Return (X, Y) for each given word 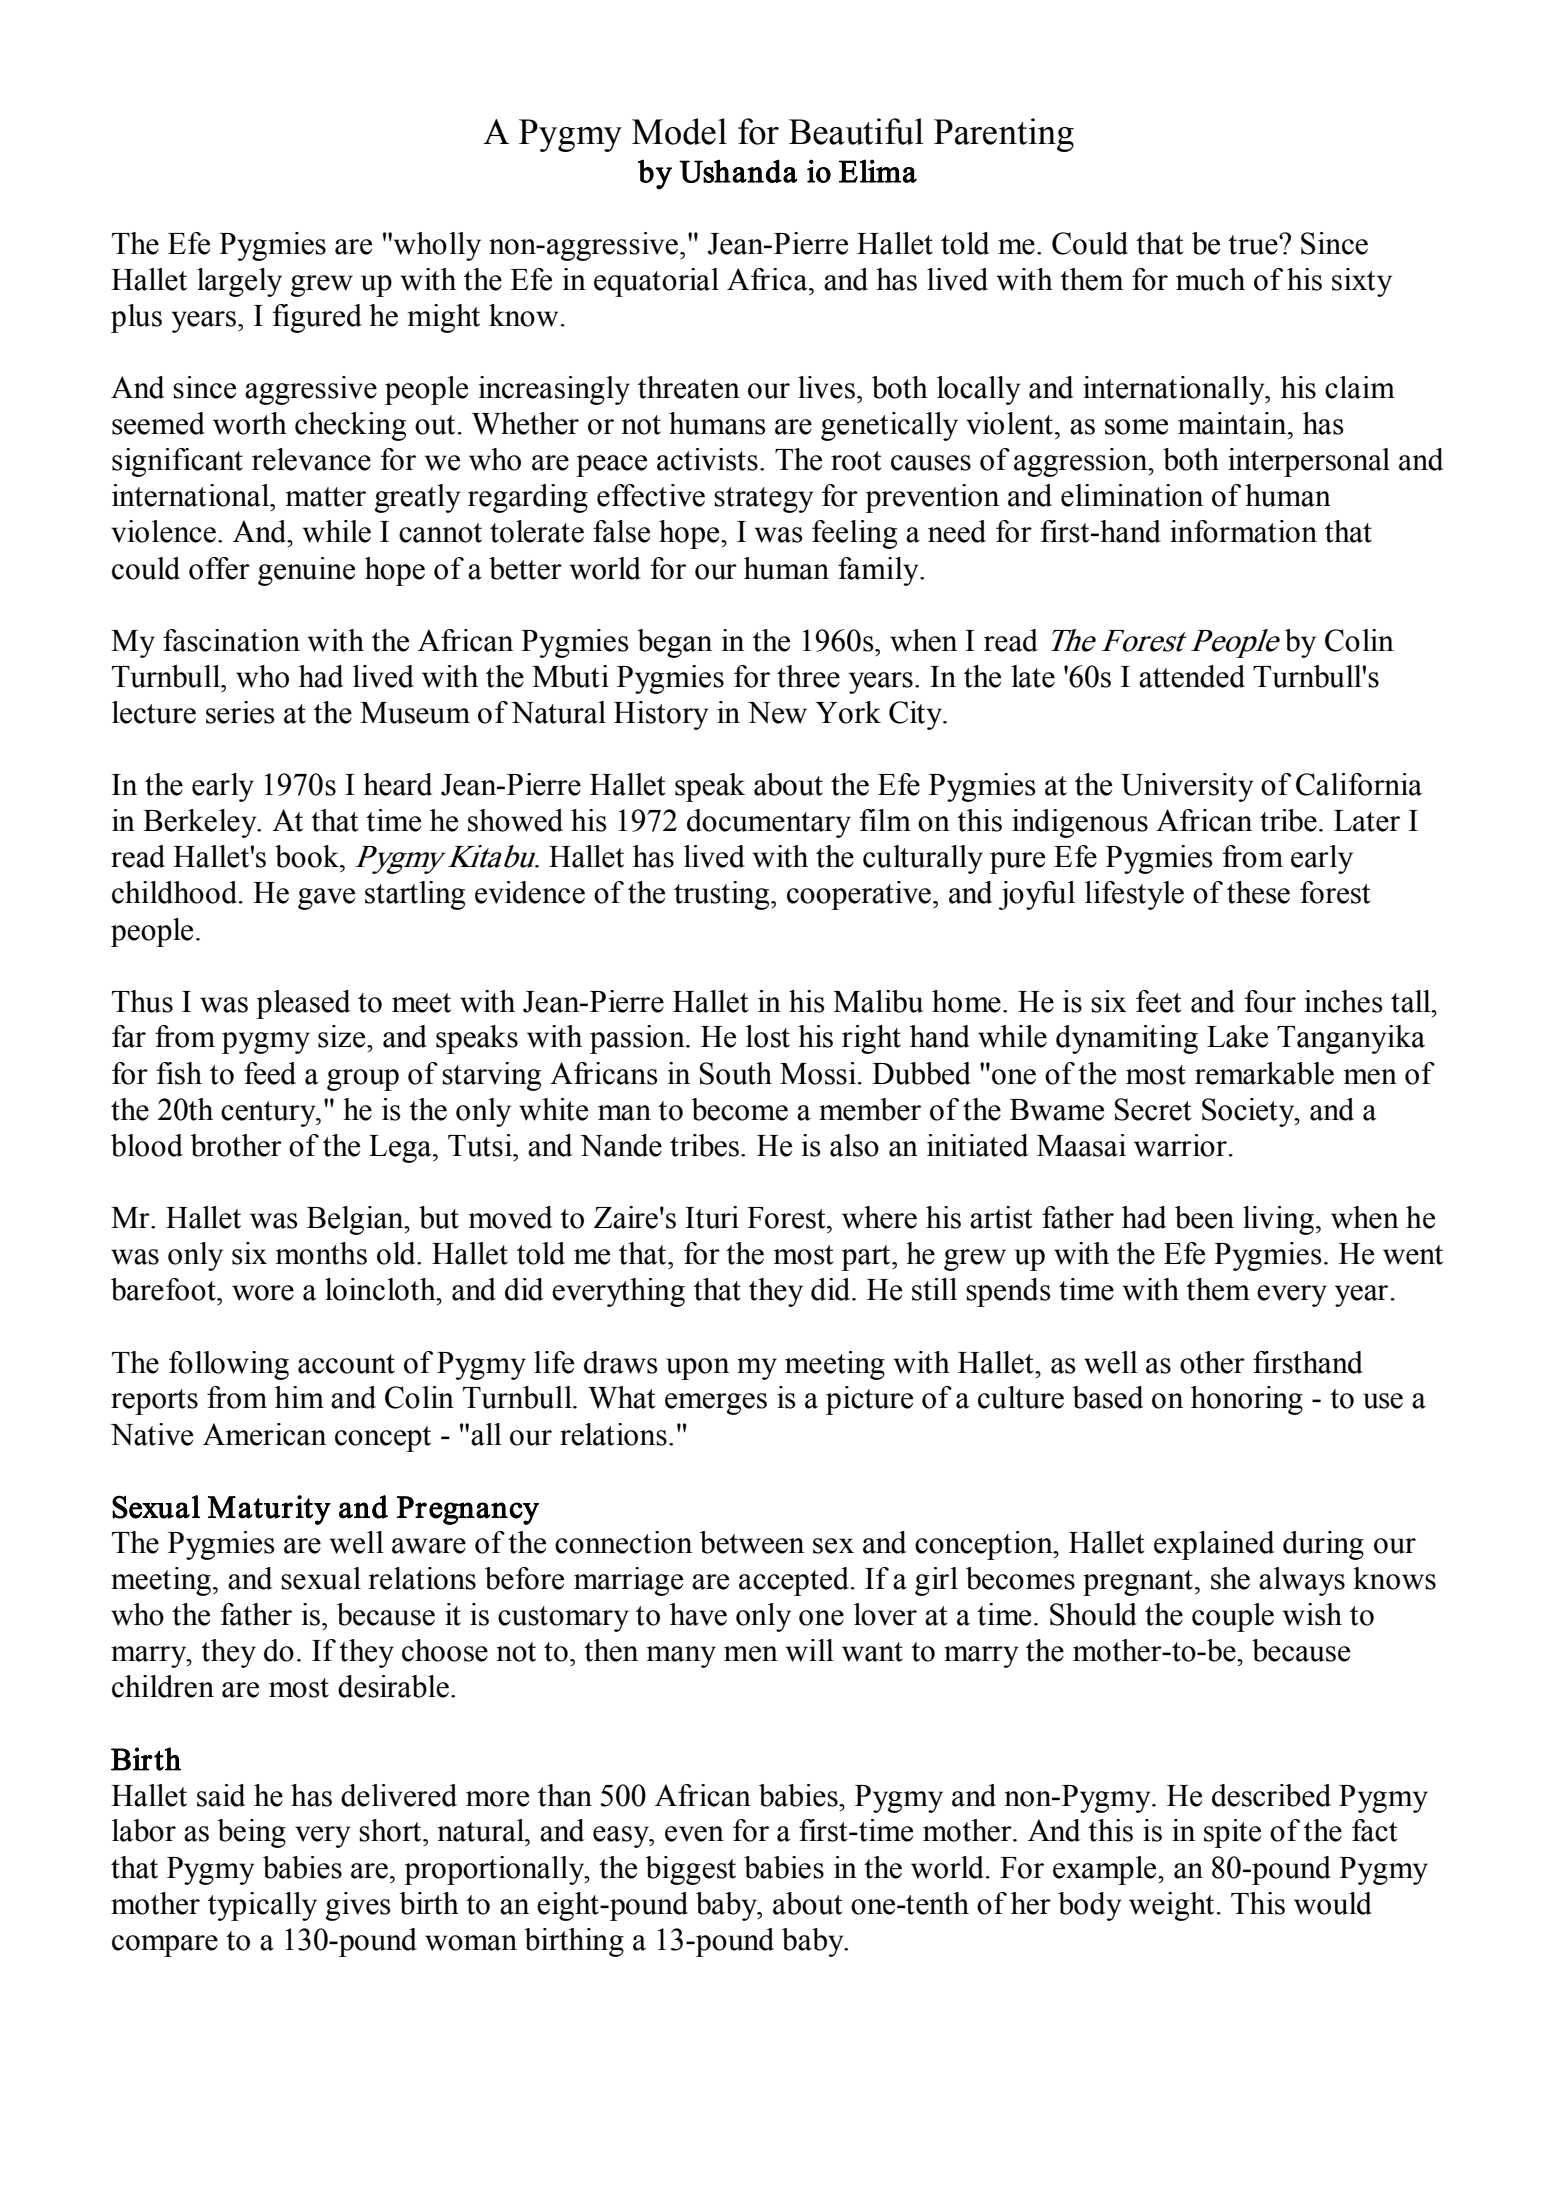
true (1254, 245)
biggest (690, 1870)
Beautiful (856, 131)
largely (239, 282)
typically (262, 1906)
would (1333, 1903)
